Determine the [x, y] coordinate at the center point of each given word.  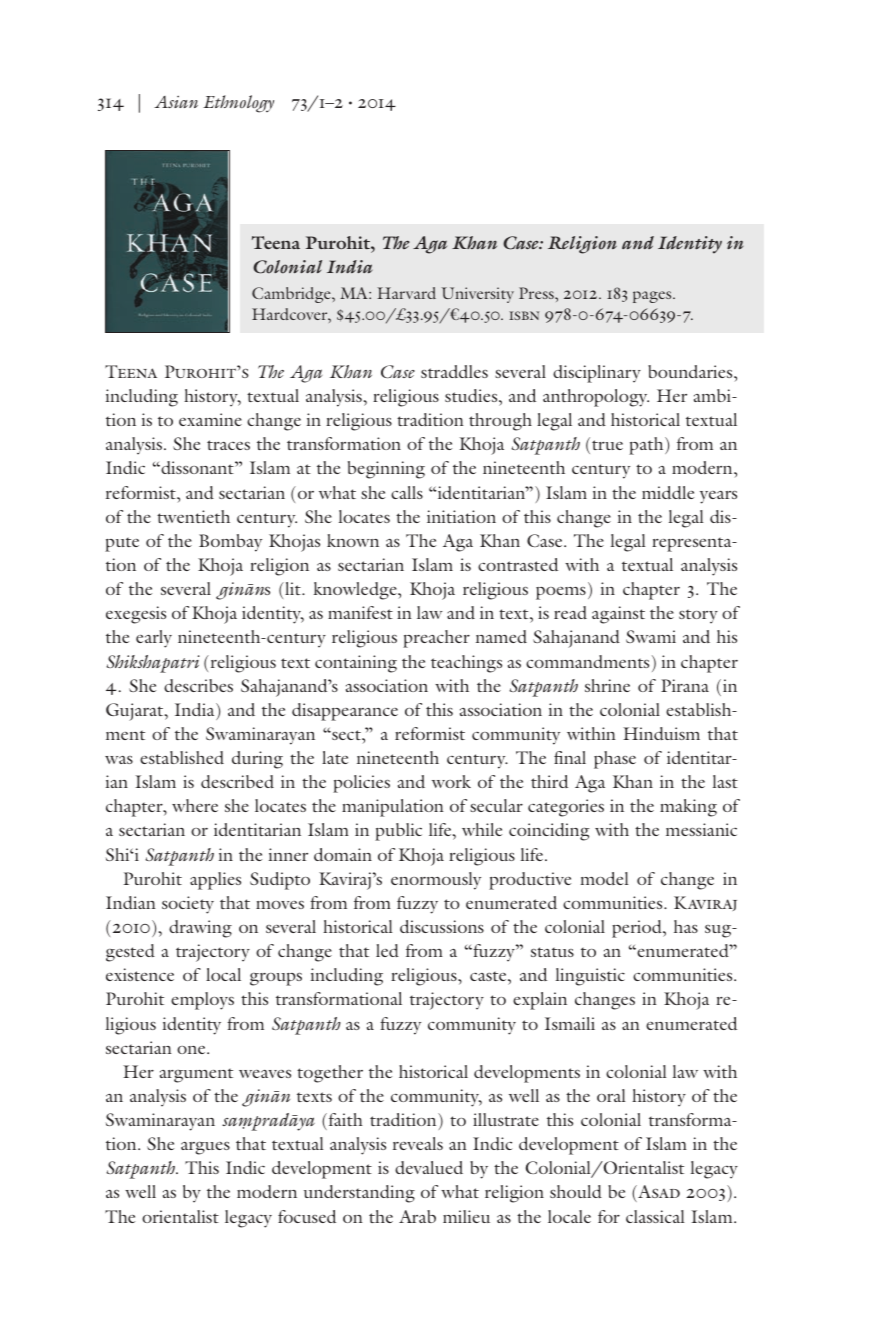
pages [653, 297]
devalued [429, 1167]
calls [407, 492]
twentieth [193, 516]
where [195, 805]
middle [668, 492]
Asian [176, 102]
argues [205, 1148]
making [688, 808]
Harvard [406, 293]
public [398, 832]
